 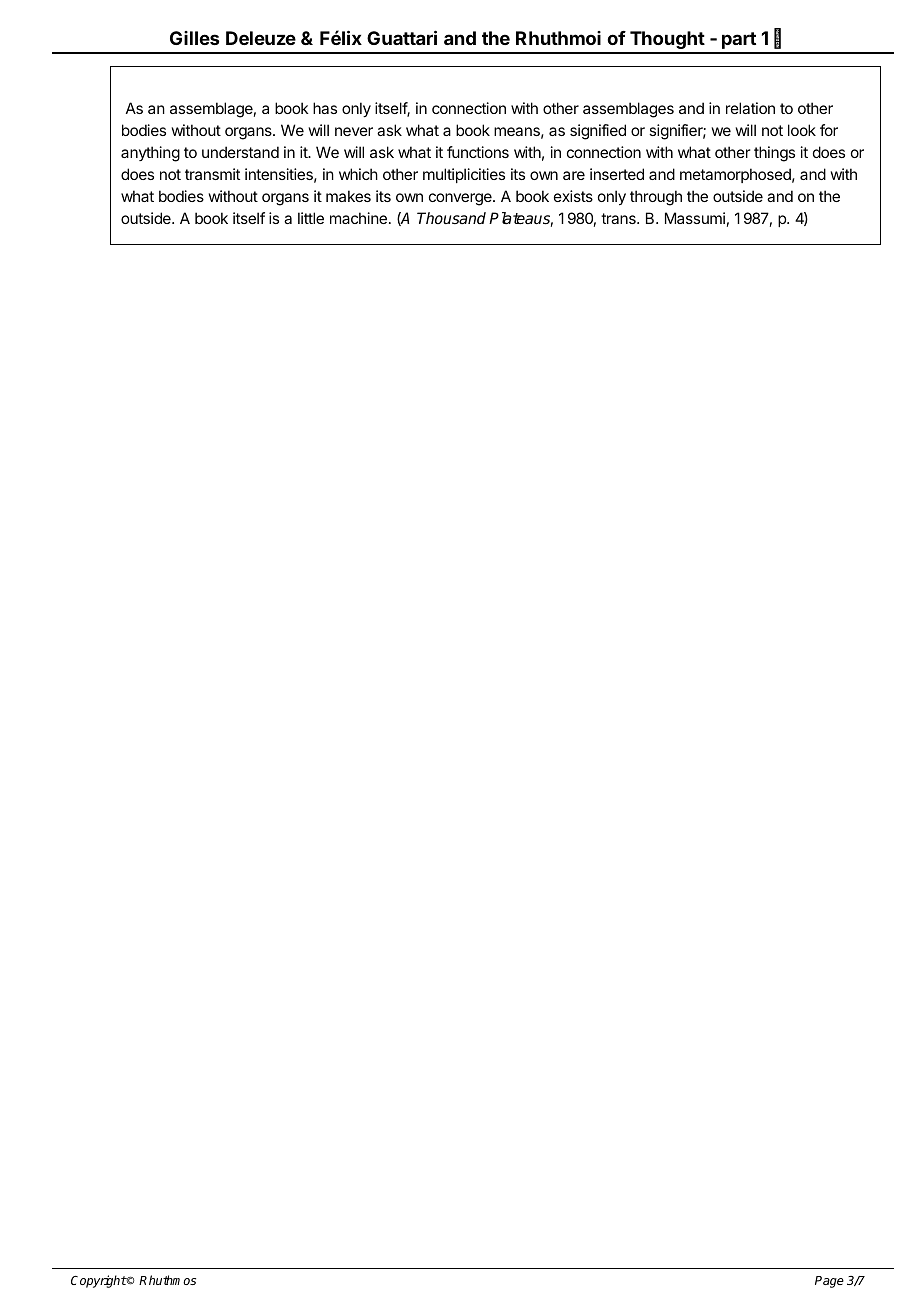 I want to click on through, so click(x=656, y=198).
